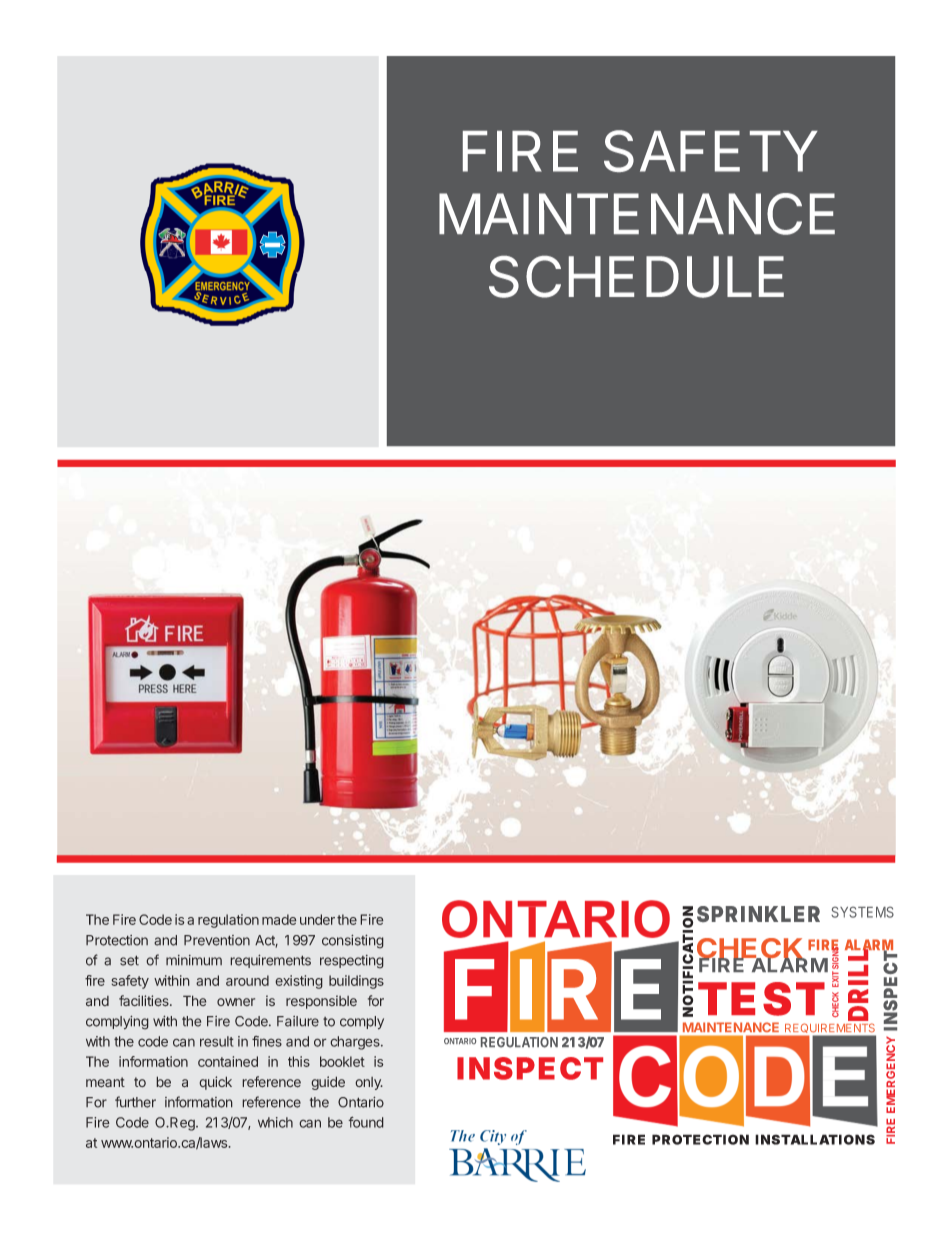  I want to click on quick, so click(215, 1083).
